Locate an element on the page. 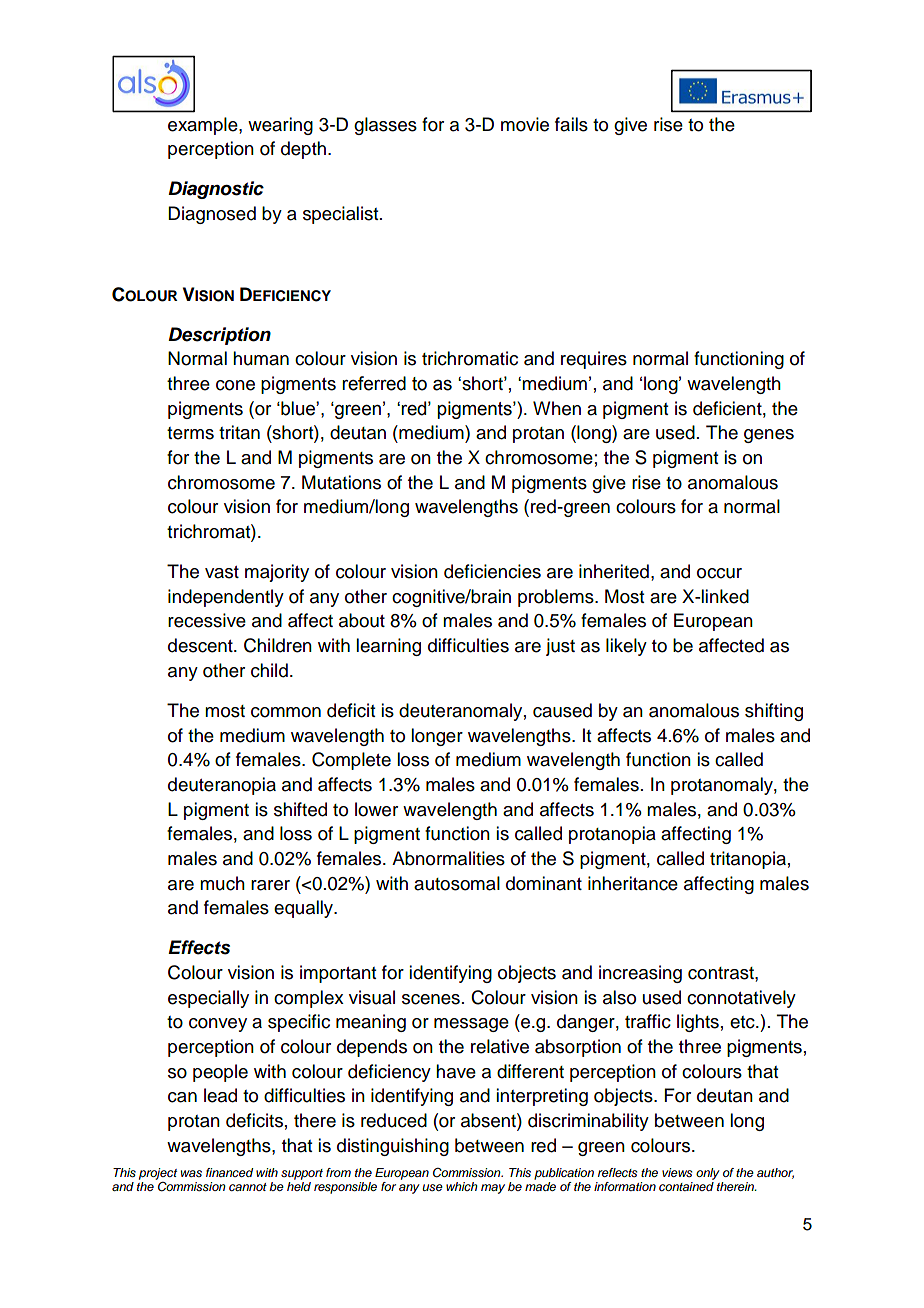  financed is located at coordinates (229, 1172).
